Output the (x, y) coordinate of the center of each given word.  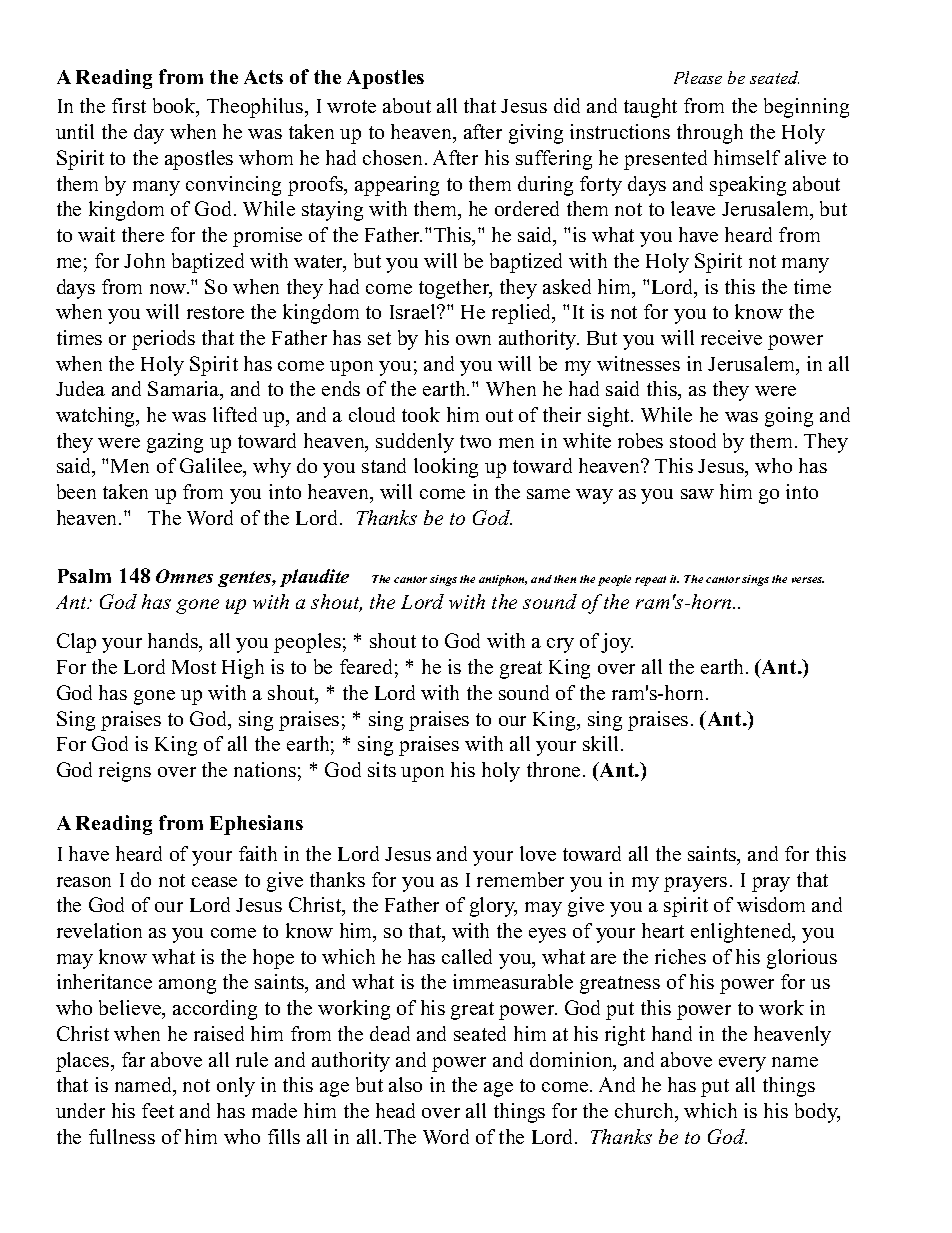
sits (382, 769)
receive (731, 337)
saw (697, 494)
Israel (414, 311)
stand (384, 465)
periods (163, 340)
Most (194, 667)
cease (214, 882)
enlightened (742, 933)
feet (158, 1110)
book (175, 107)
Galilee (212, 467)
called (467, 956)
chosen (392, 157)
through (710, 134)
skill (600, 743)
